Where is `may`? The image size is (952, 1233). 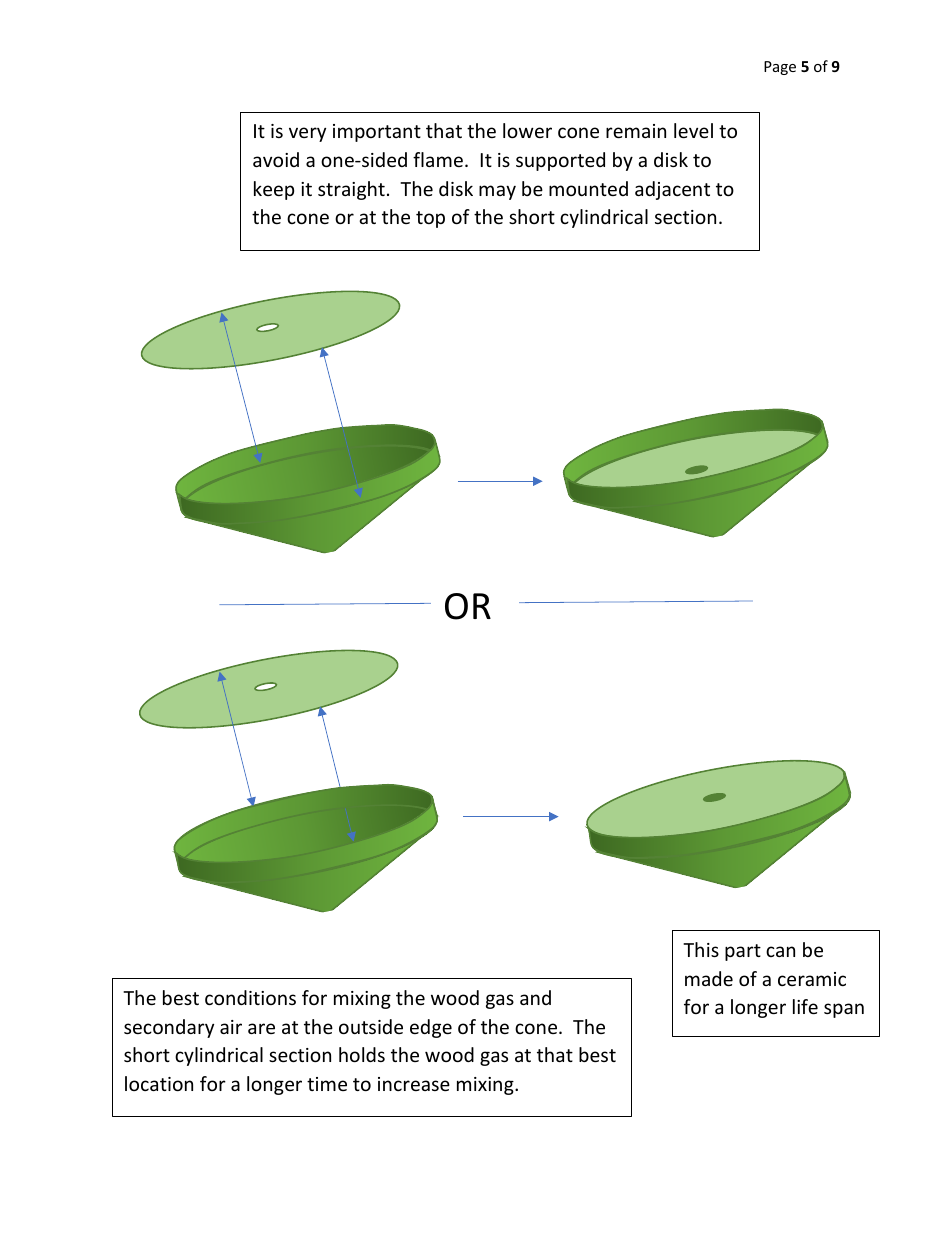 may is located at coordinates (497, 192).
